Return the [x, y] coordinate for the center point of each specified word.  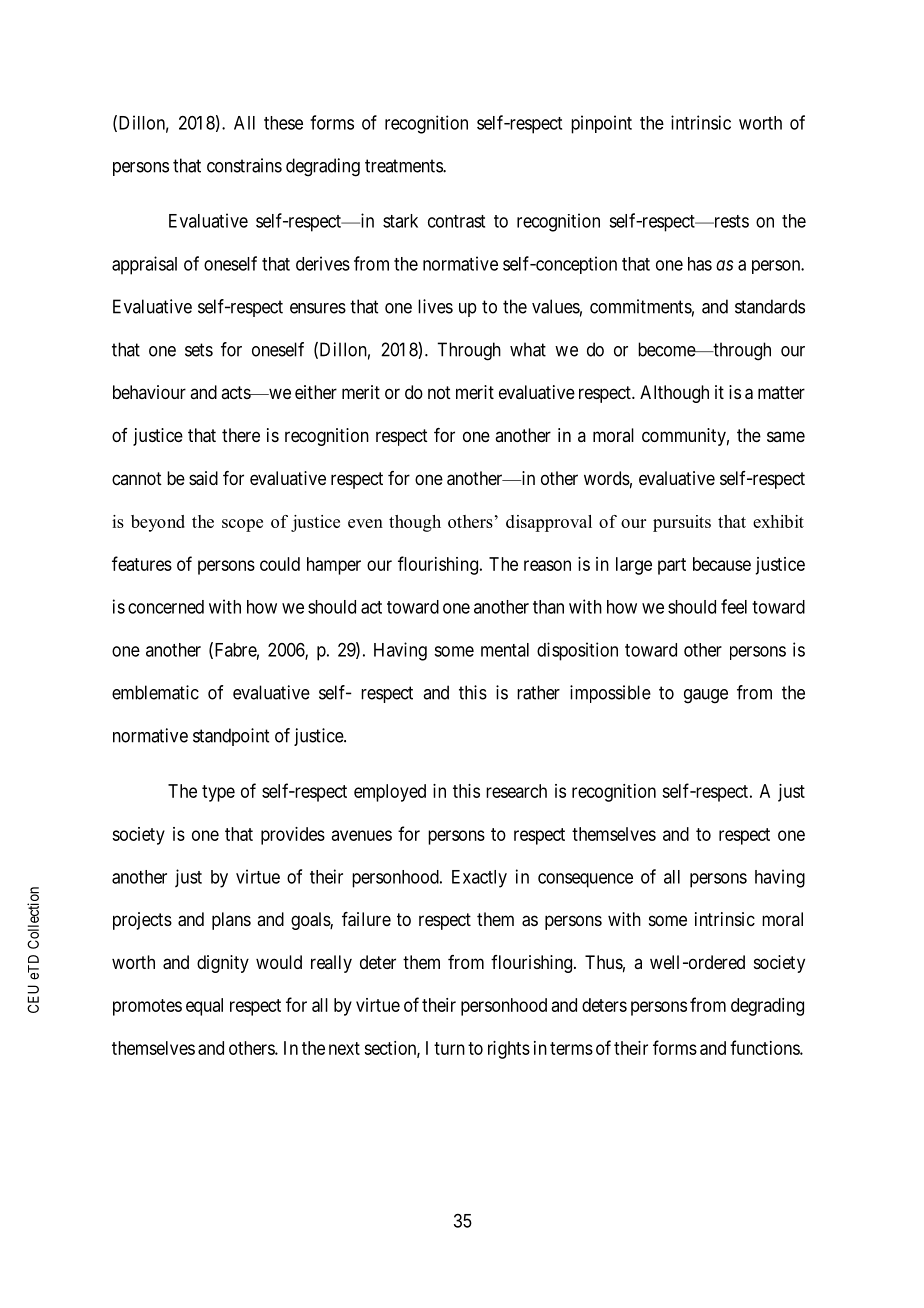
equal [204, 1007]
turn [449, 1048]
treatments [404, 166]
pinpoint [601, 124]
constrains [244, 165]
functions [765, 1047]
